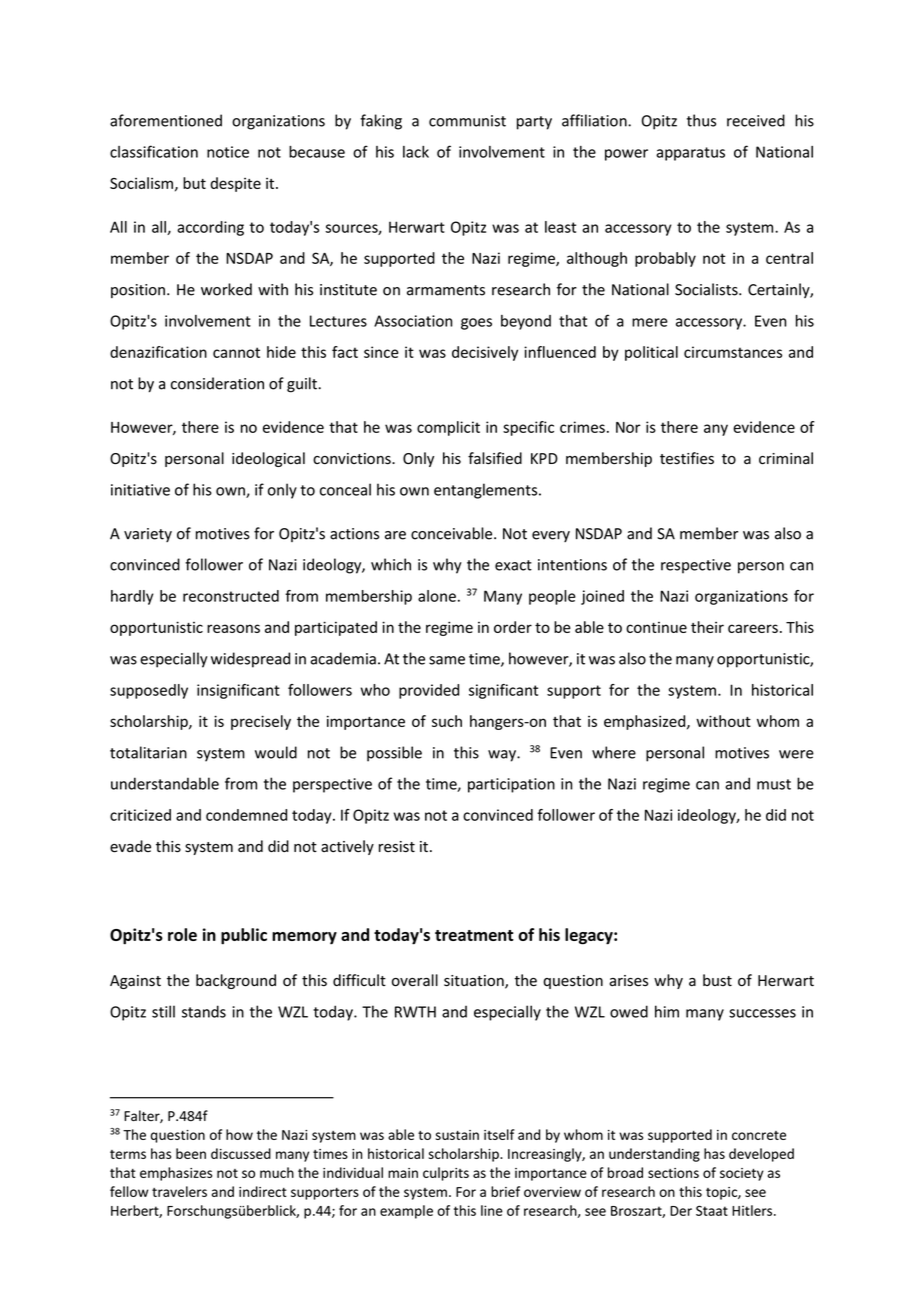 The height and width of the image is (1308, 924). Describe the element at coordinates (467, 121) in the image. I see `communist` at that location.
